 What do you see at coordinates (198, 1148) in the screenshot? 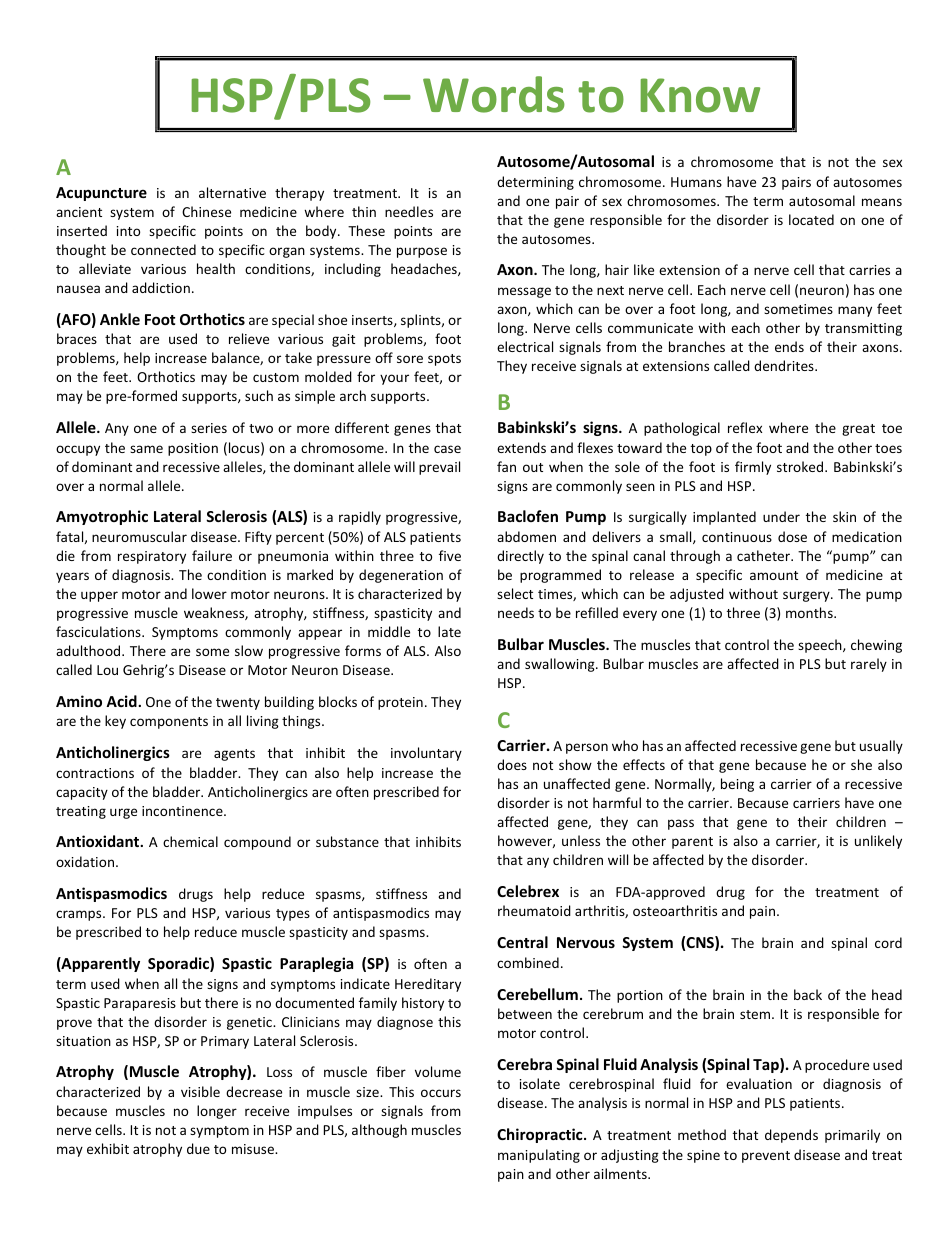
I see `due` at bounding box center [198, 1148].
